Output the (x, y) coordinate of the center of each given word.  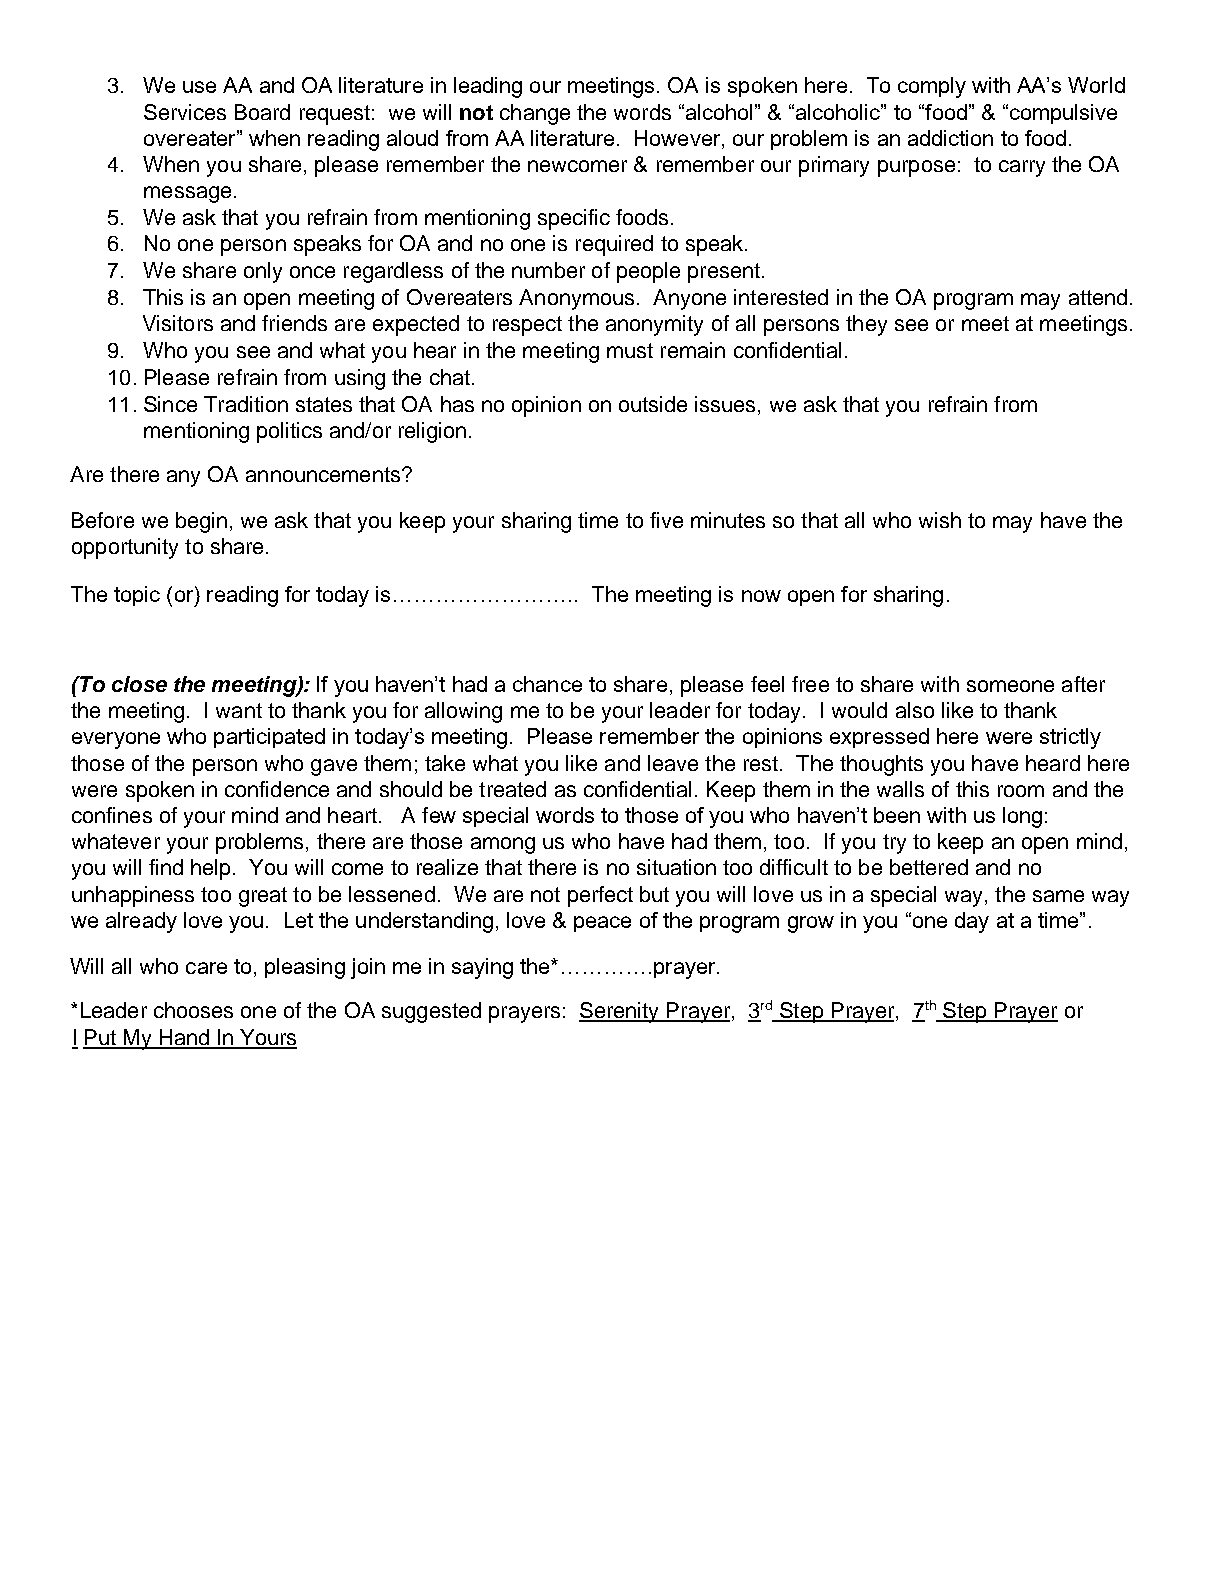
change (535, 114)
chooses (193, 1010)
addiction (950, 138)
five (666, 520)
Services (185, 112)
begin (201, 522)
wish (940, 520)
